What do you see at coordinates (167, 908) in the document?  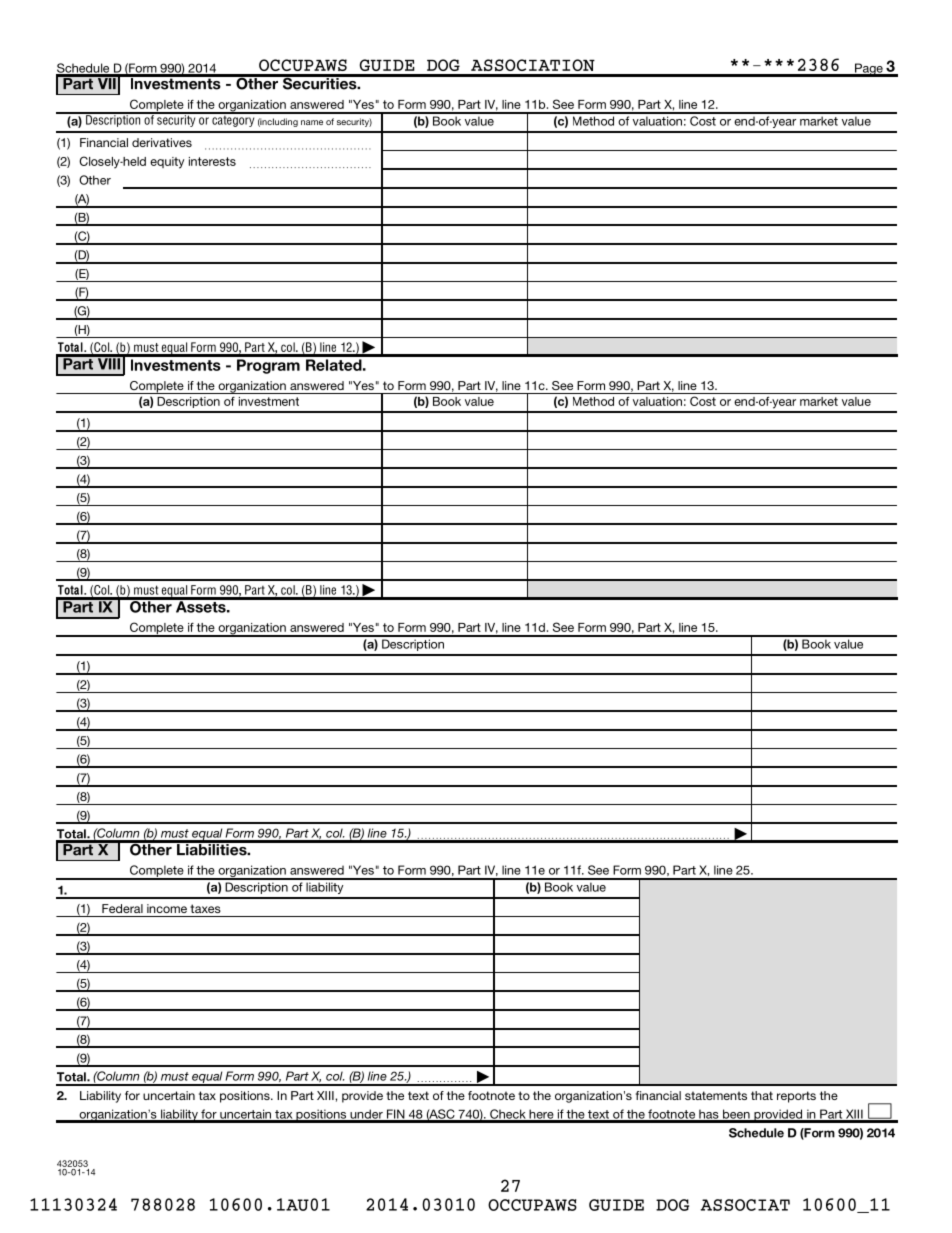 I see `income` at bounding box center [167, 908].
